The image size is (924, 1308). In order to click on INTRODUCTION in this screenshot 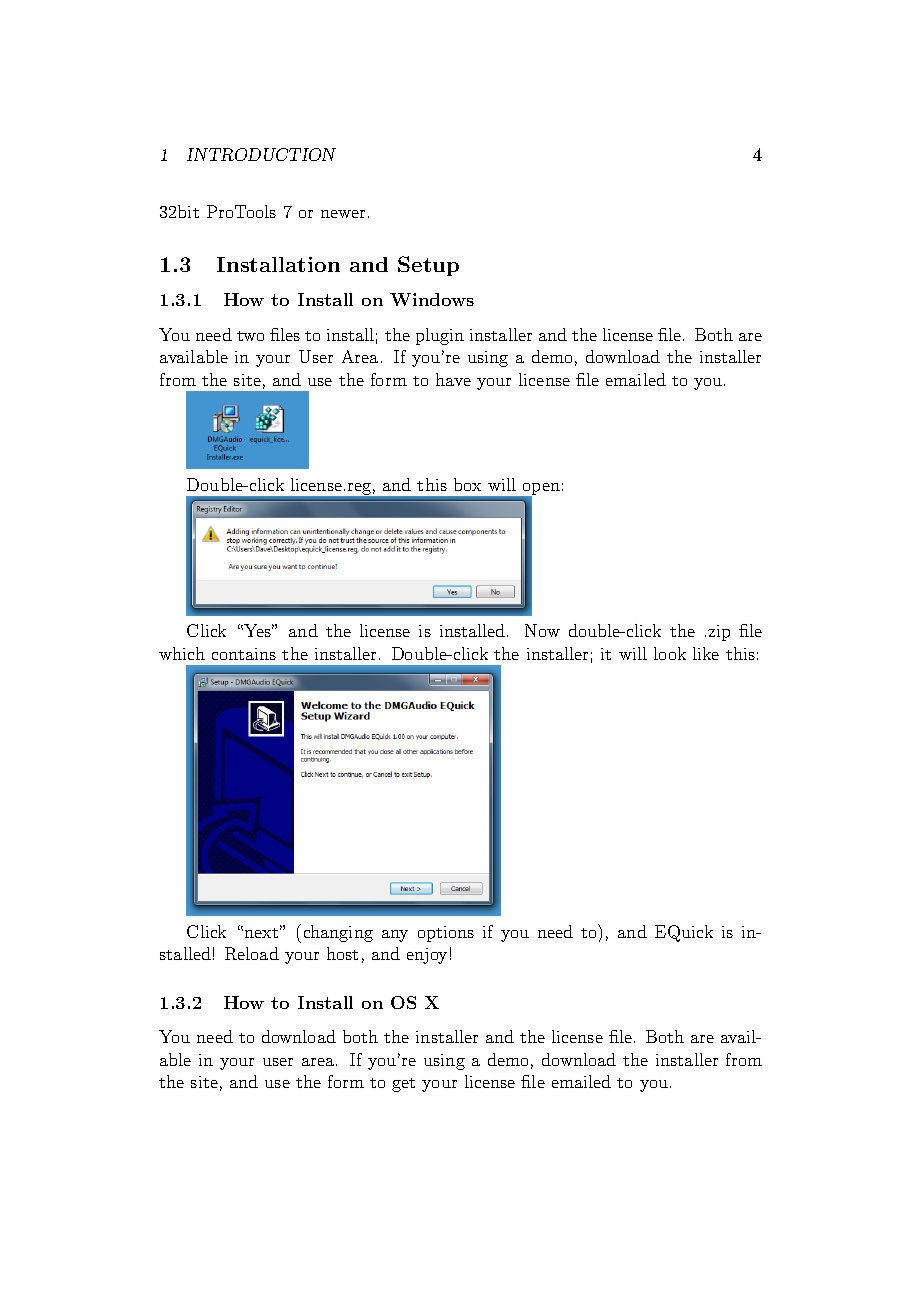, I will do `click(261, 154)`.
